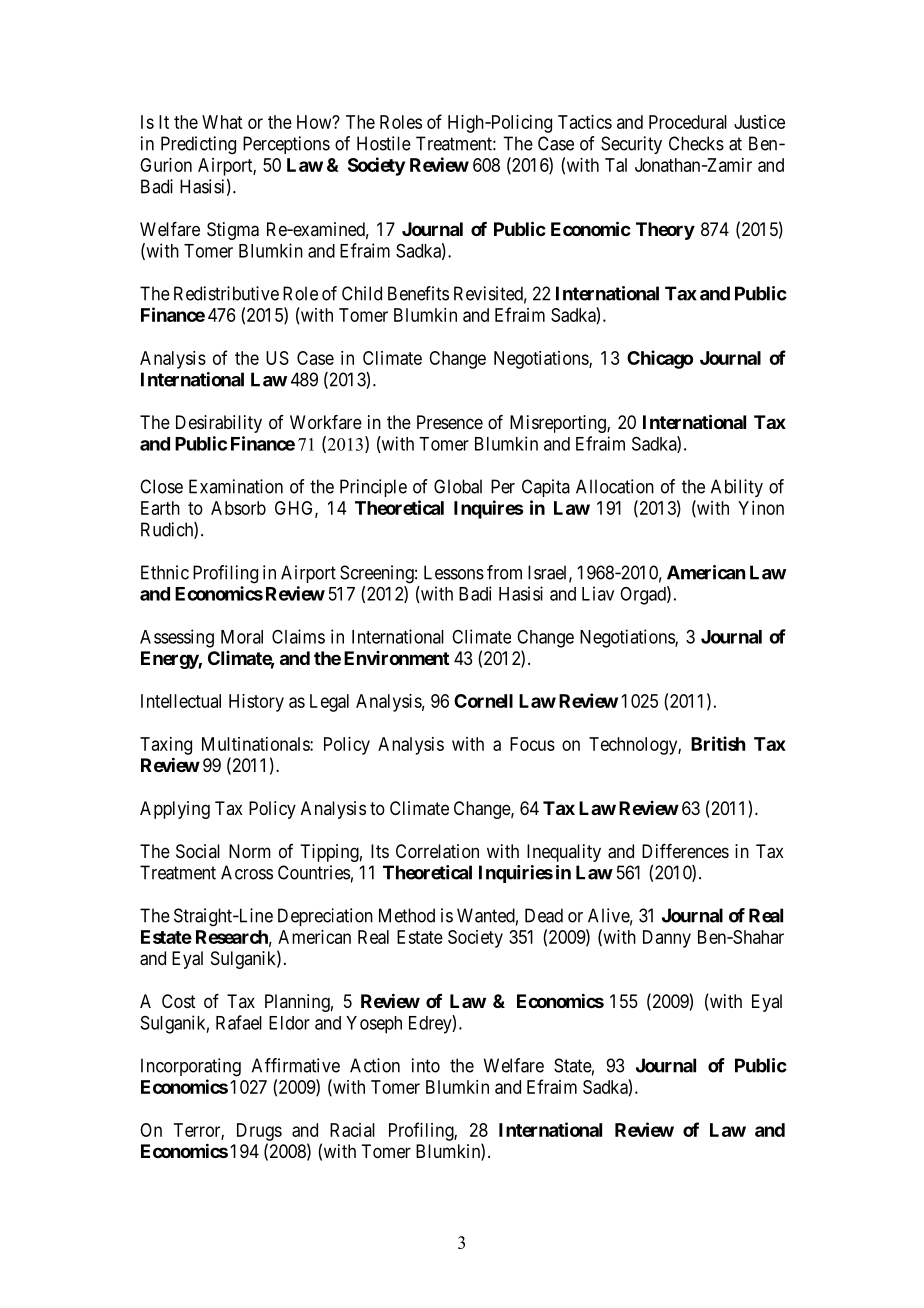 The image size is (924, 1308). I want to click on Checks, so click(696, 143).
